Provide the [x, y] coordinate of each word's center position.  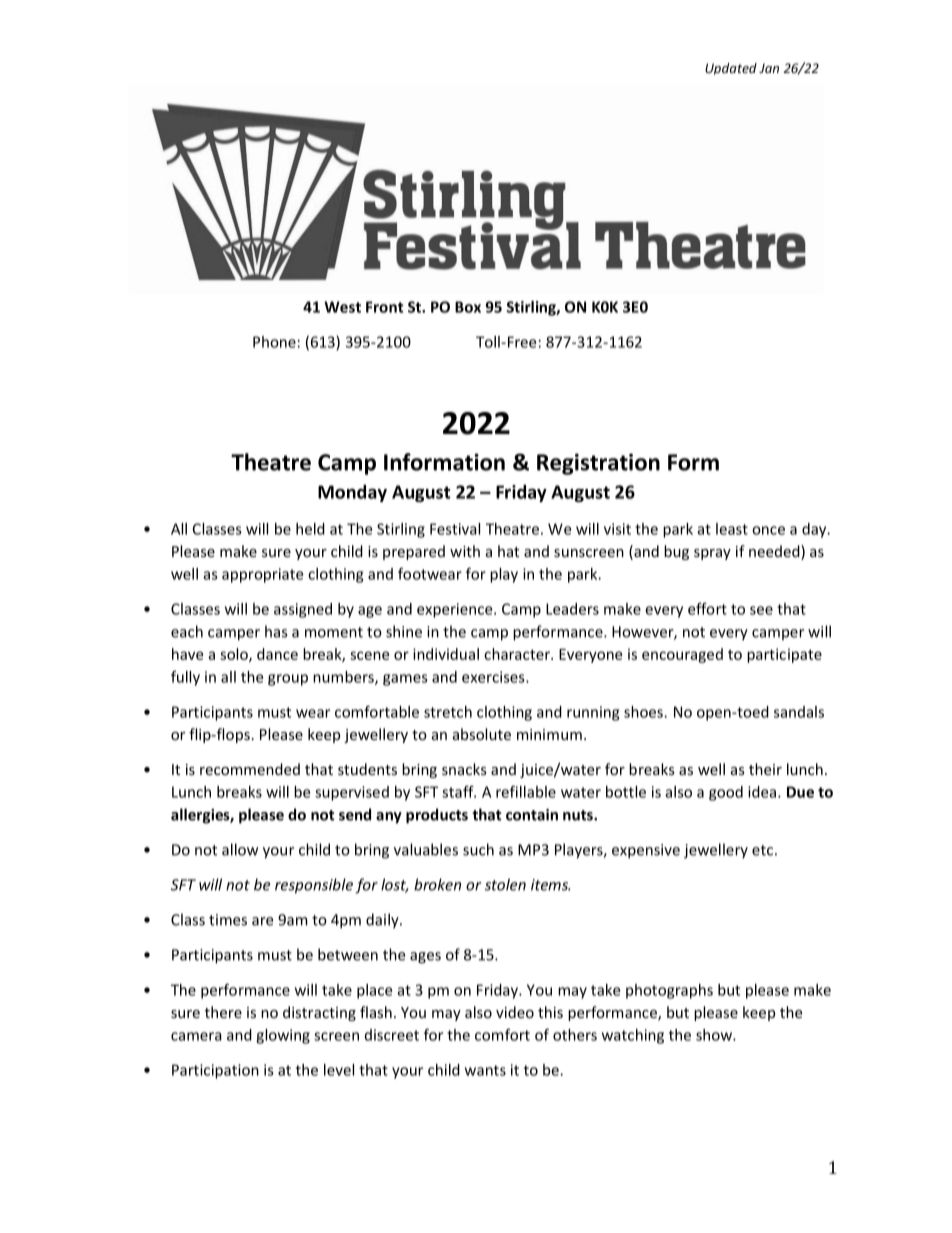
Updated [731, 69]
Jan [769, 68]
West [342, 307]
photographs [669, 991]
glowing [283, 1036]
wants [485, 1070]
